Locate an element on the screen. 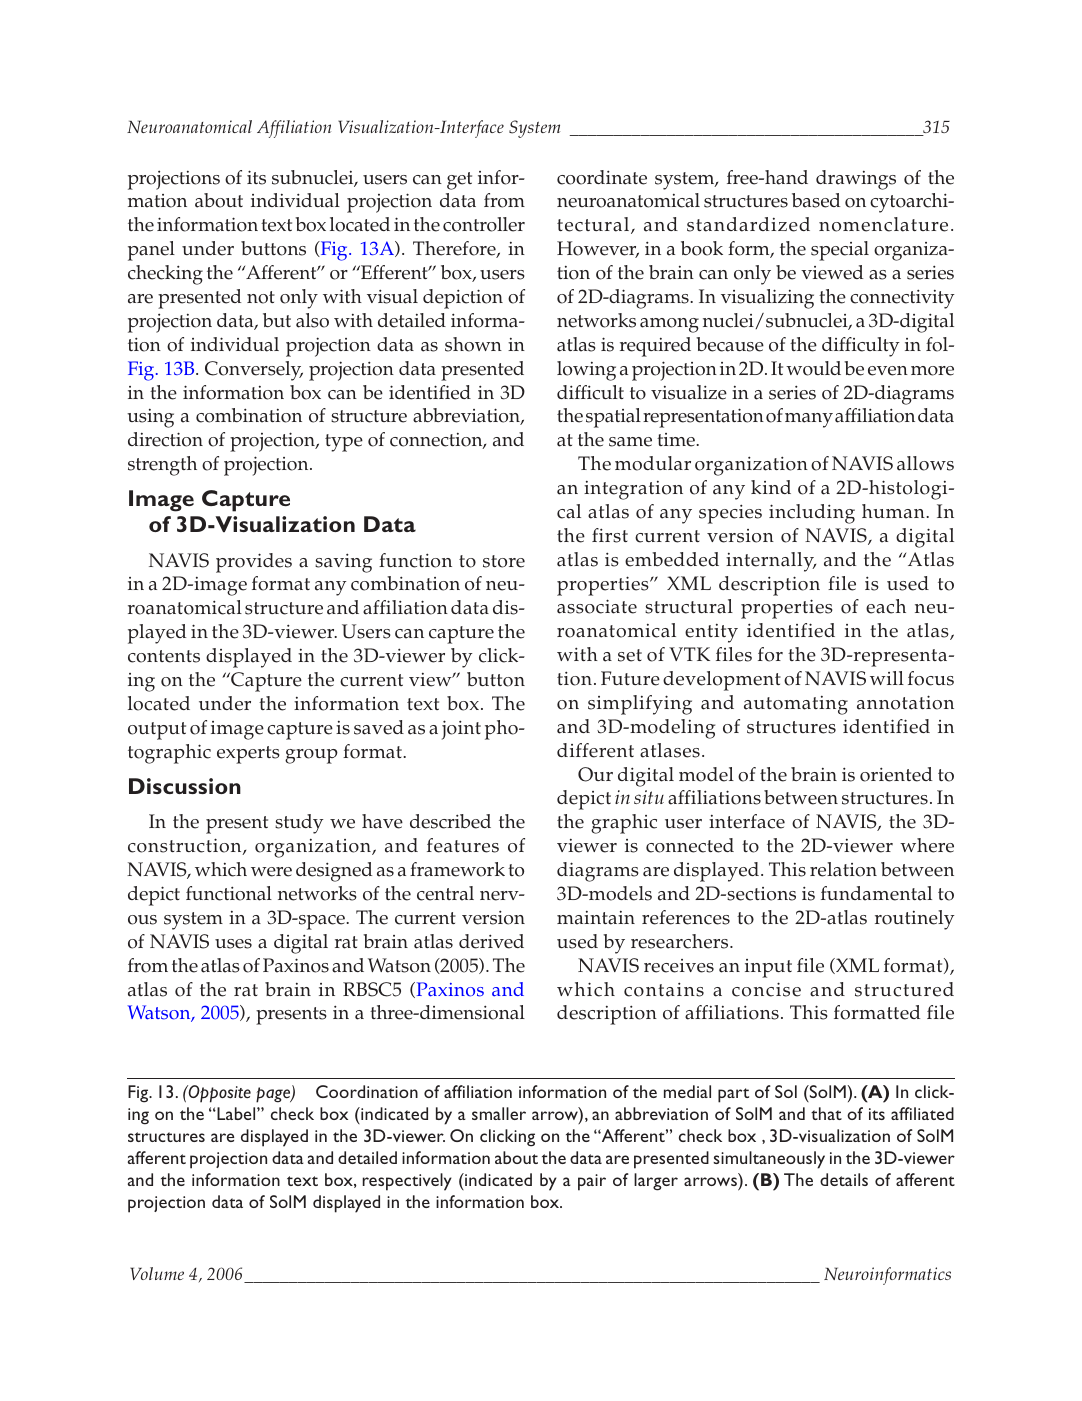 The height and width of the screenshot is (1401, 1082). provides is located at coordinates (254, 563).
